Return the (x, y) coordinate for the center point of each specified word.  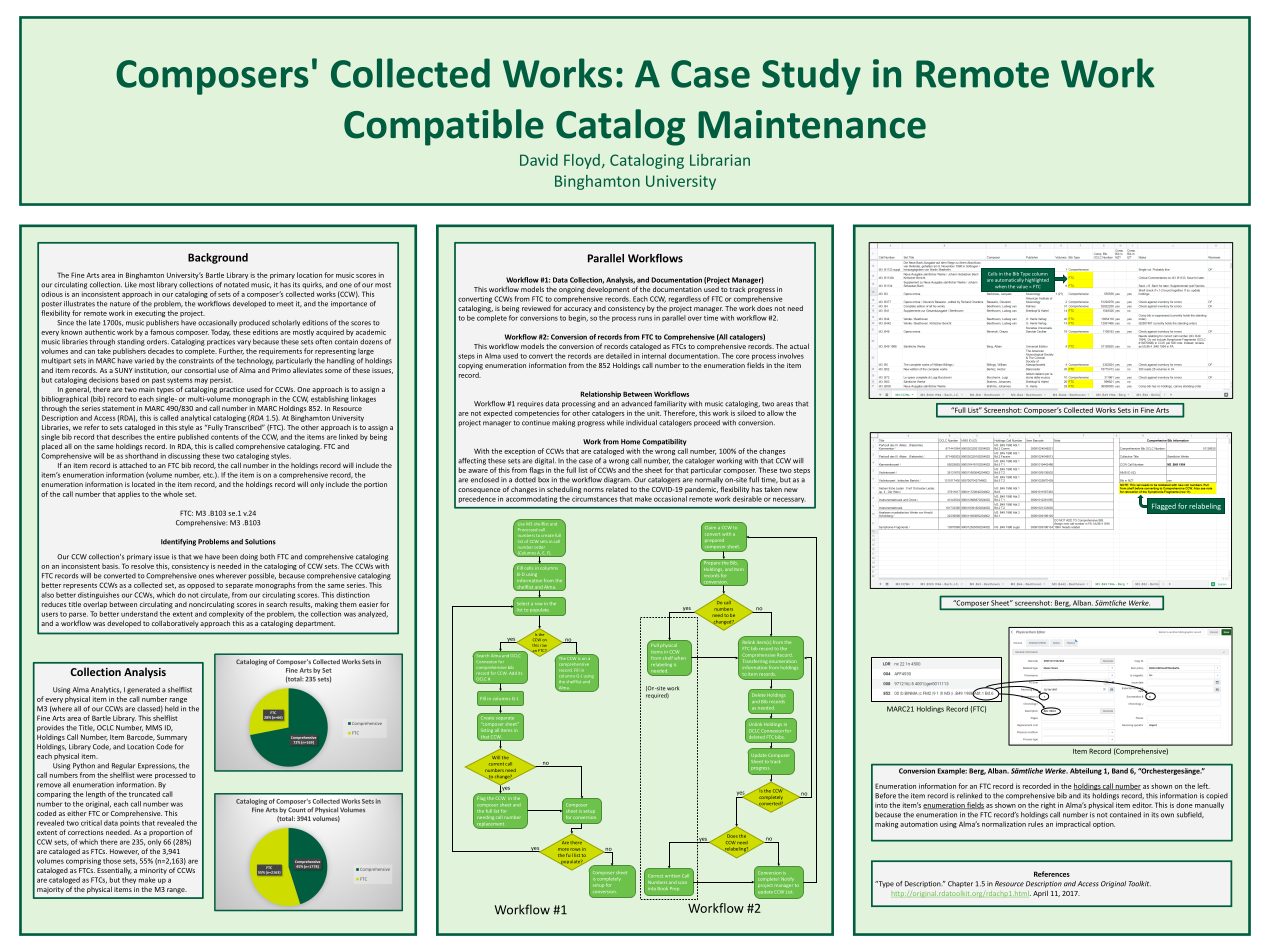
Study (811, 76)
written (672, 876)
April (1040, 894)
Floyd (582, 161)
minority (153, 871)
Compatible (444, 127)
